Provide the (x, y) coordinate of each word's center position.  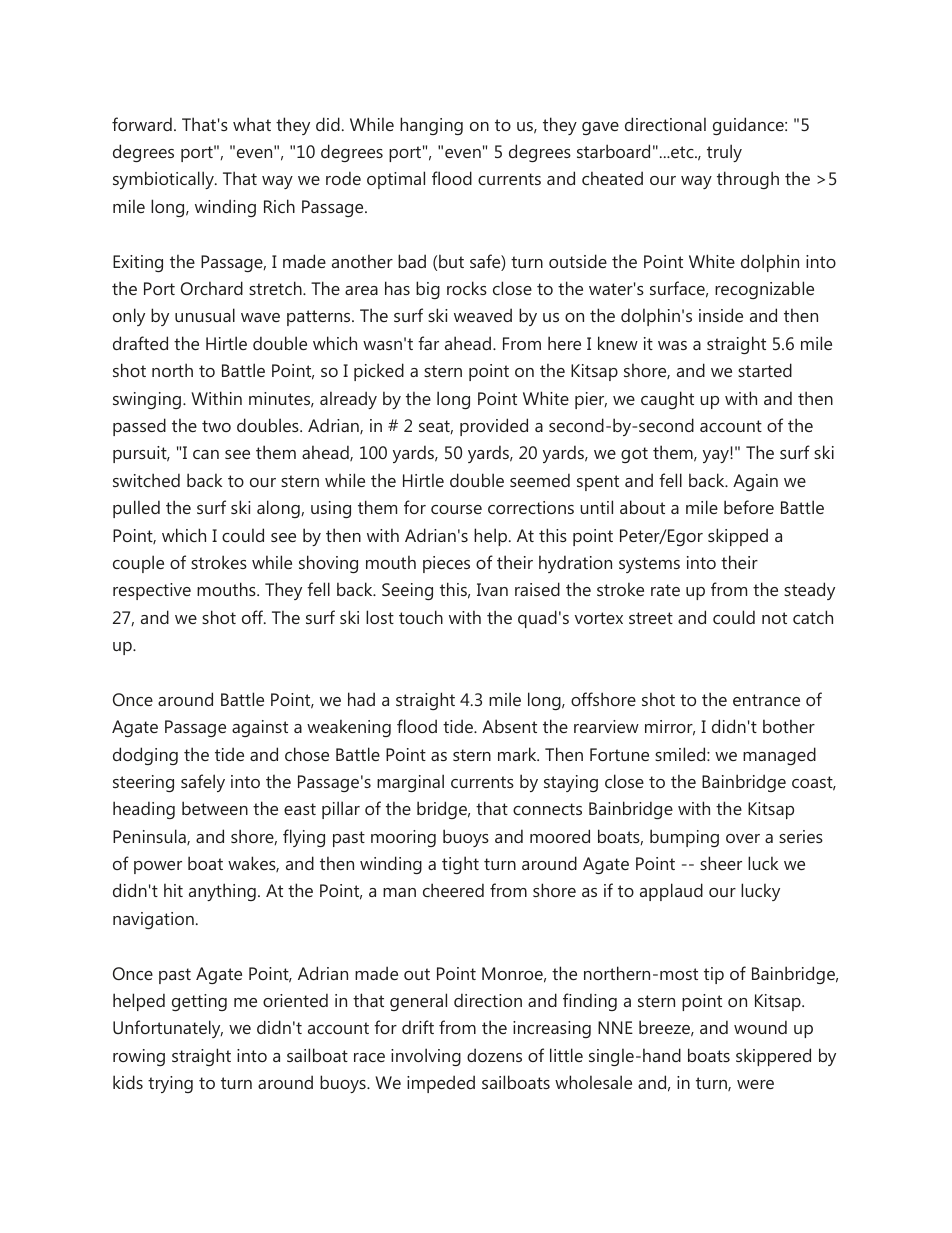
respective (152, 591)
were (755, 1084)
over (743, 838)
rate (665, 590)
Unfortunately (168, 1029)
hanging (431, 126)
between (215, 808)
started (765, 370)
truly (724, 153)
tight (460, 865)
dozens (494, 1055)
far (428, 343)
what (252, 124)
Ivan (492, 589)
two (216, 426)
